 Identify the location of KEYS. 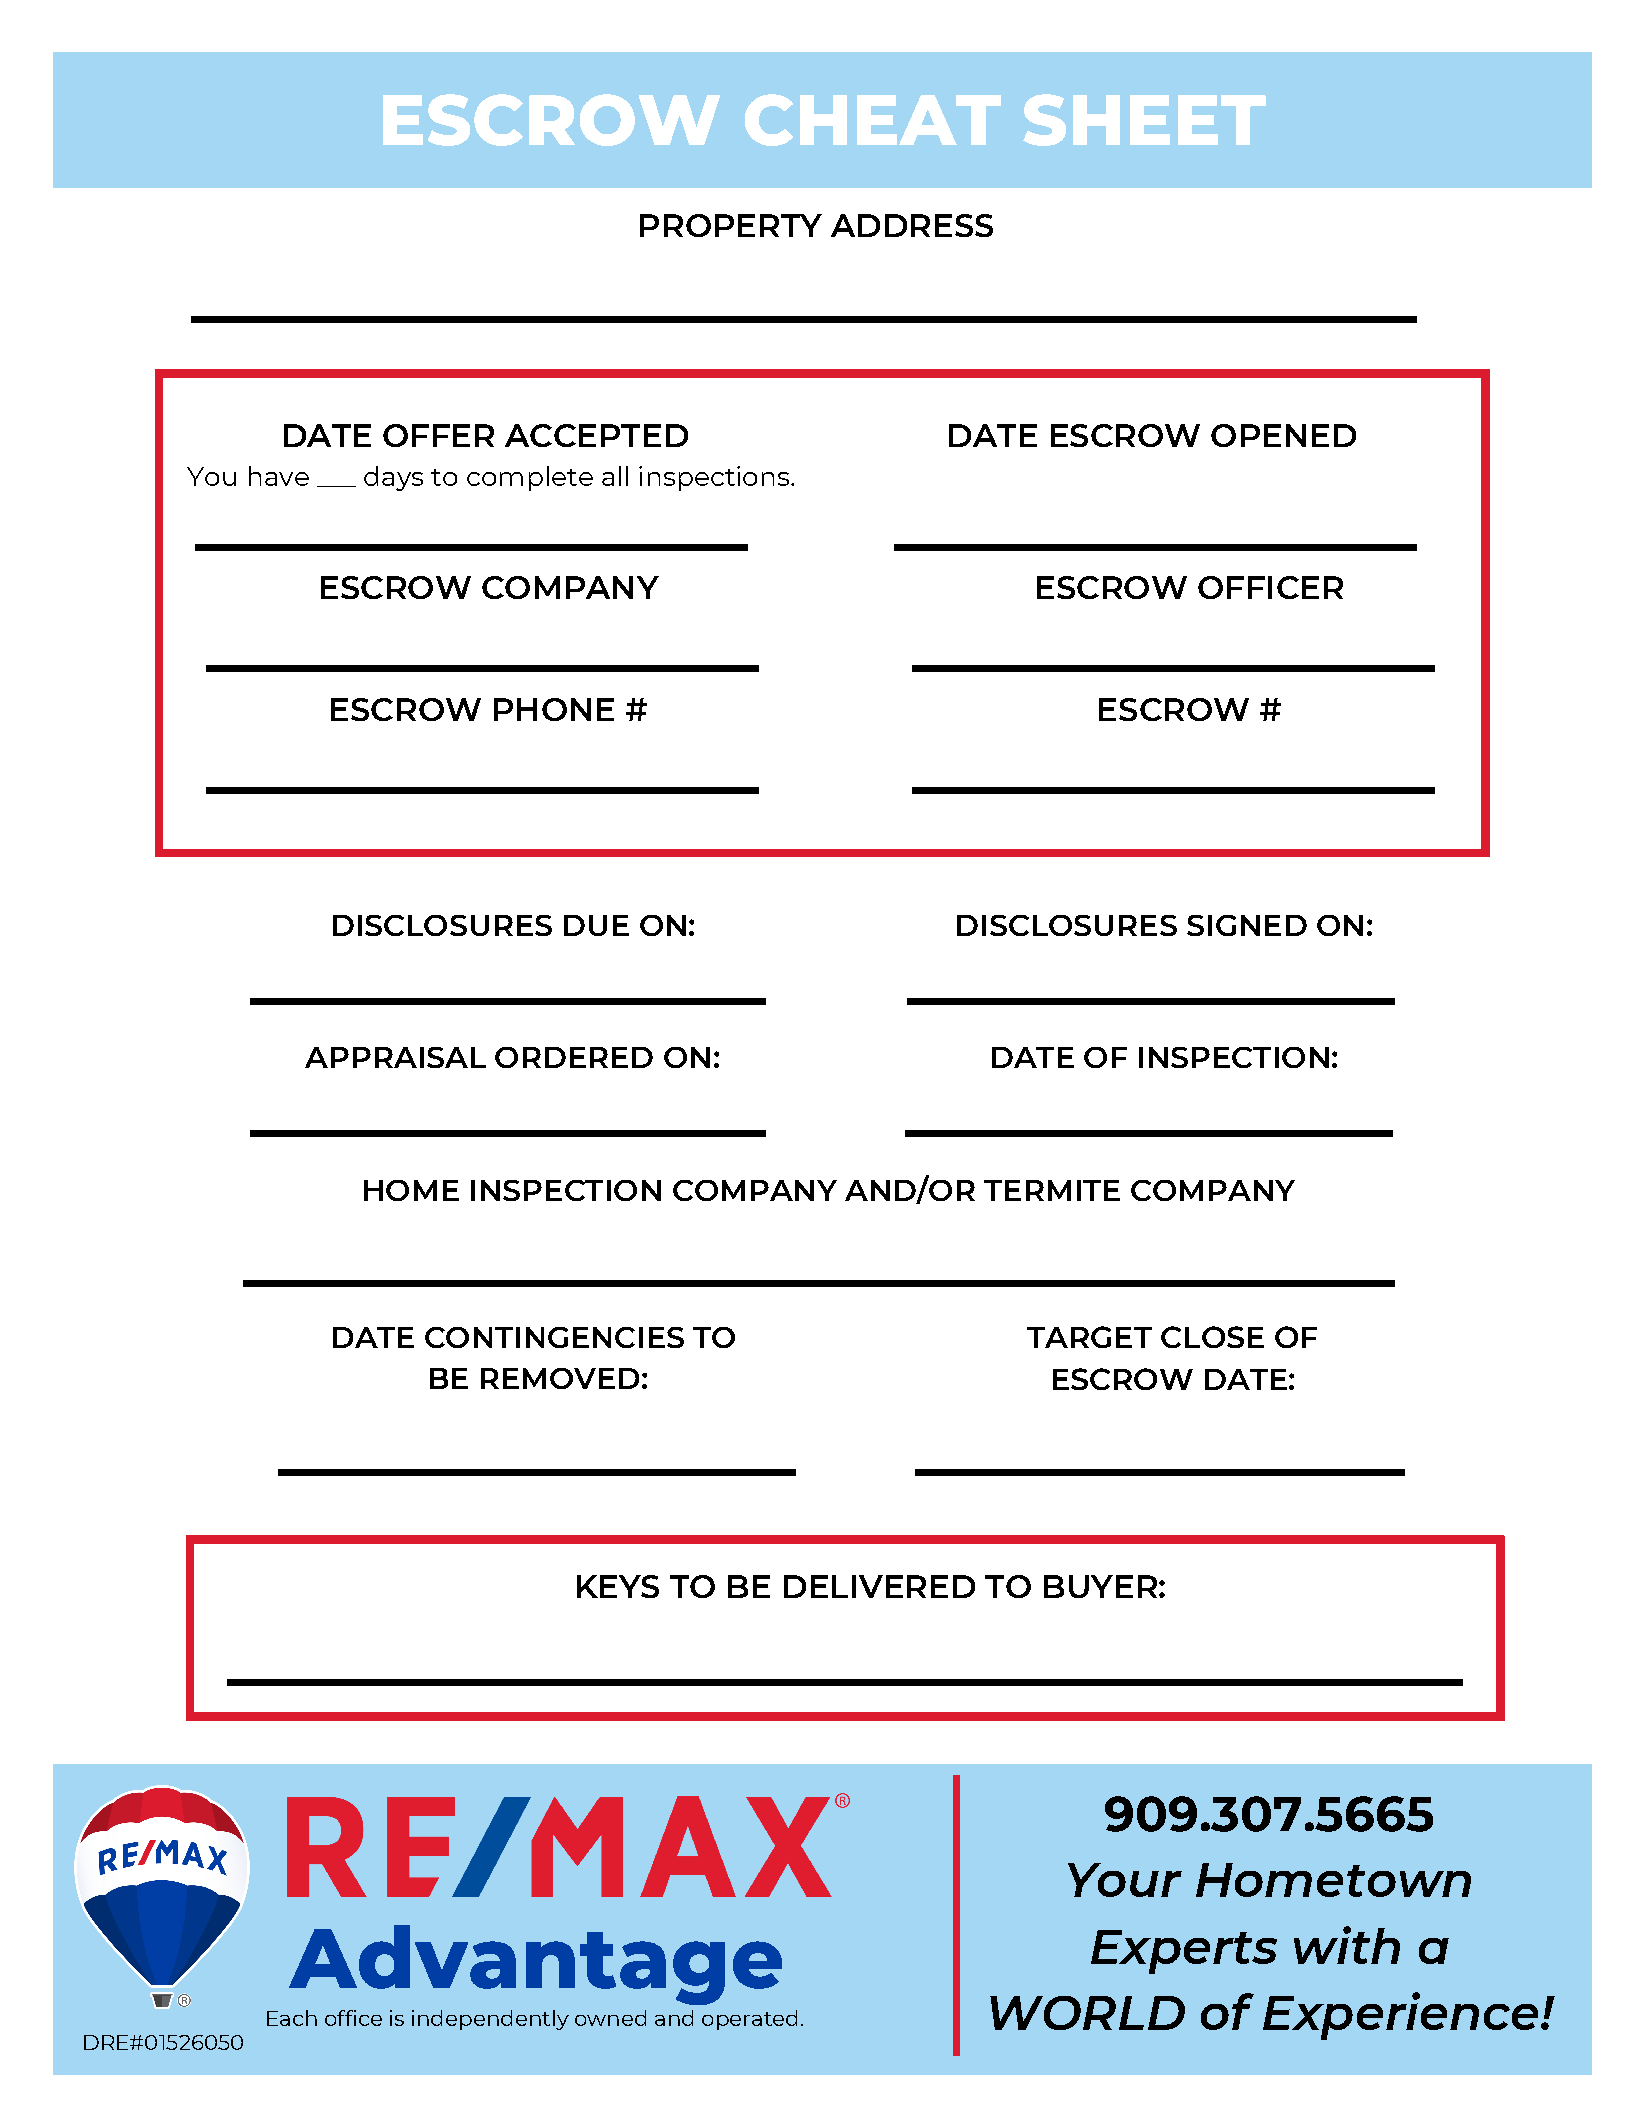
(618, 1586).
